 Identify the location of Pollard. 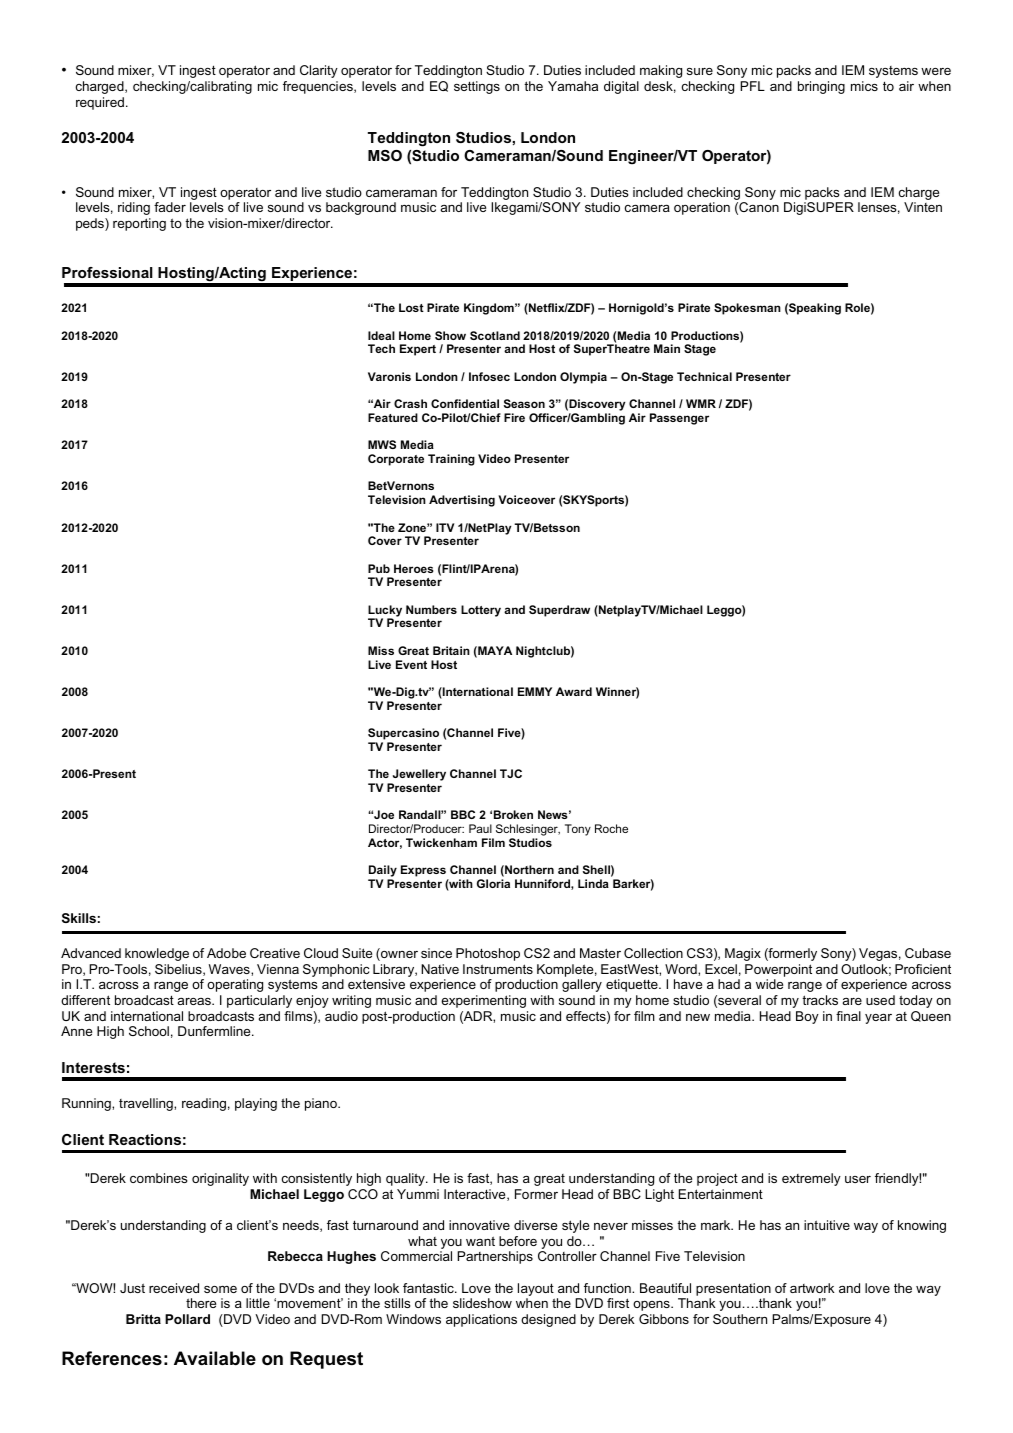
(187, 1319).
